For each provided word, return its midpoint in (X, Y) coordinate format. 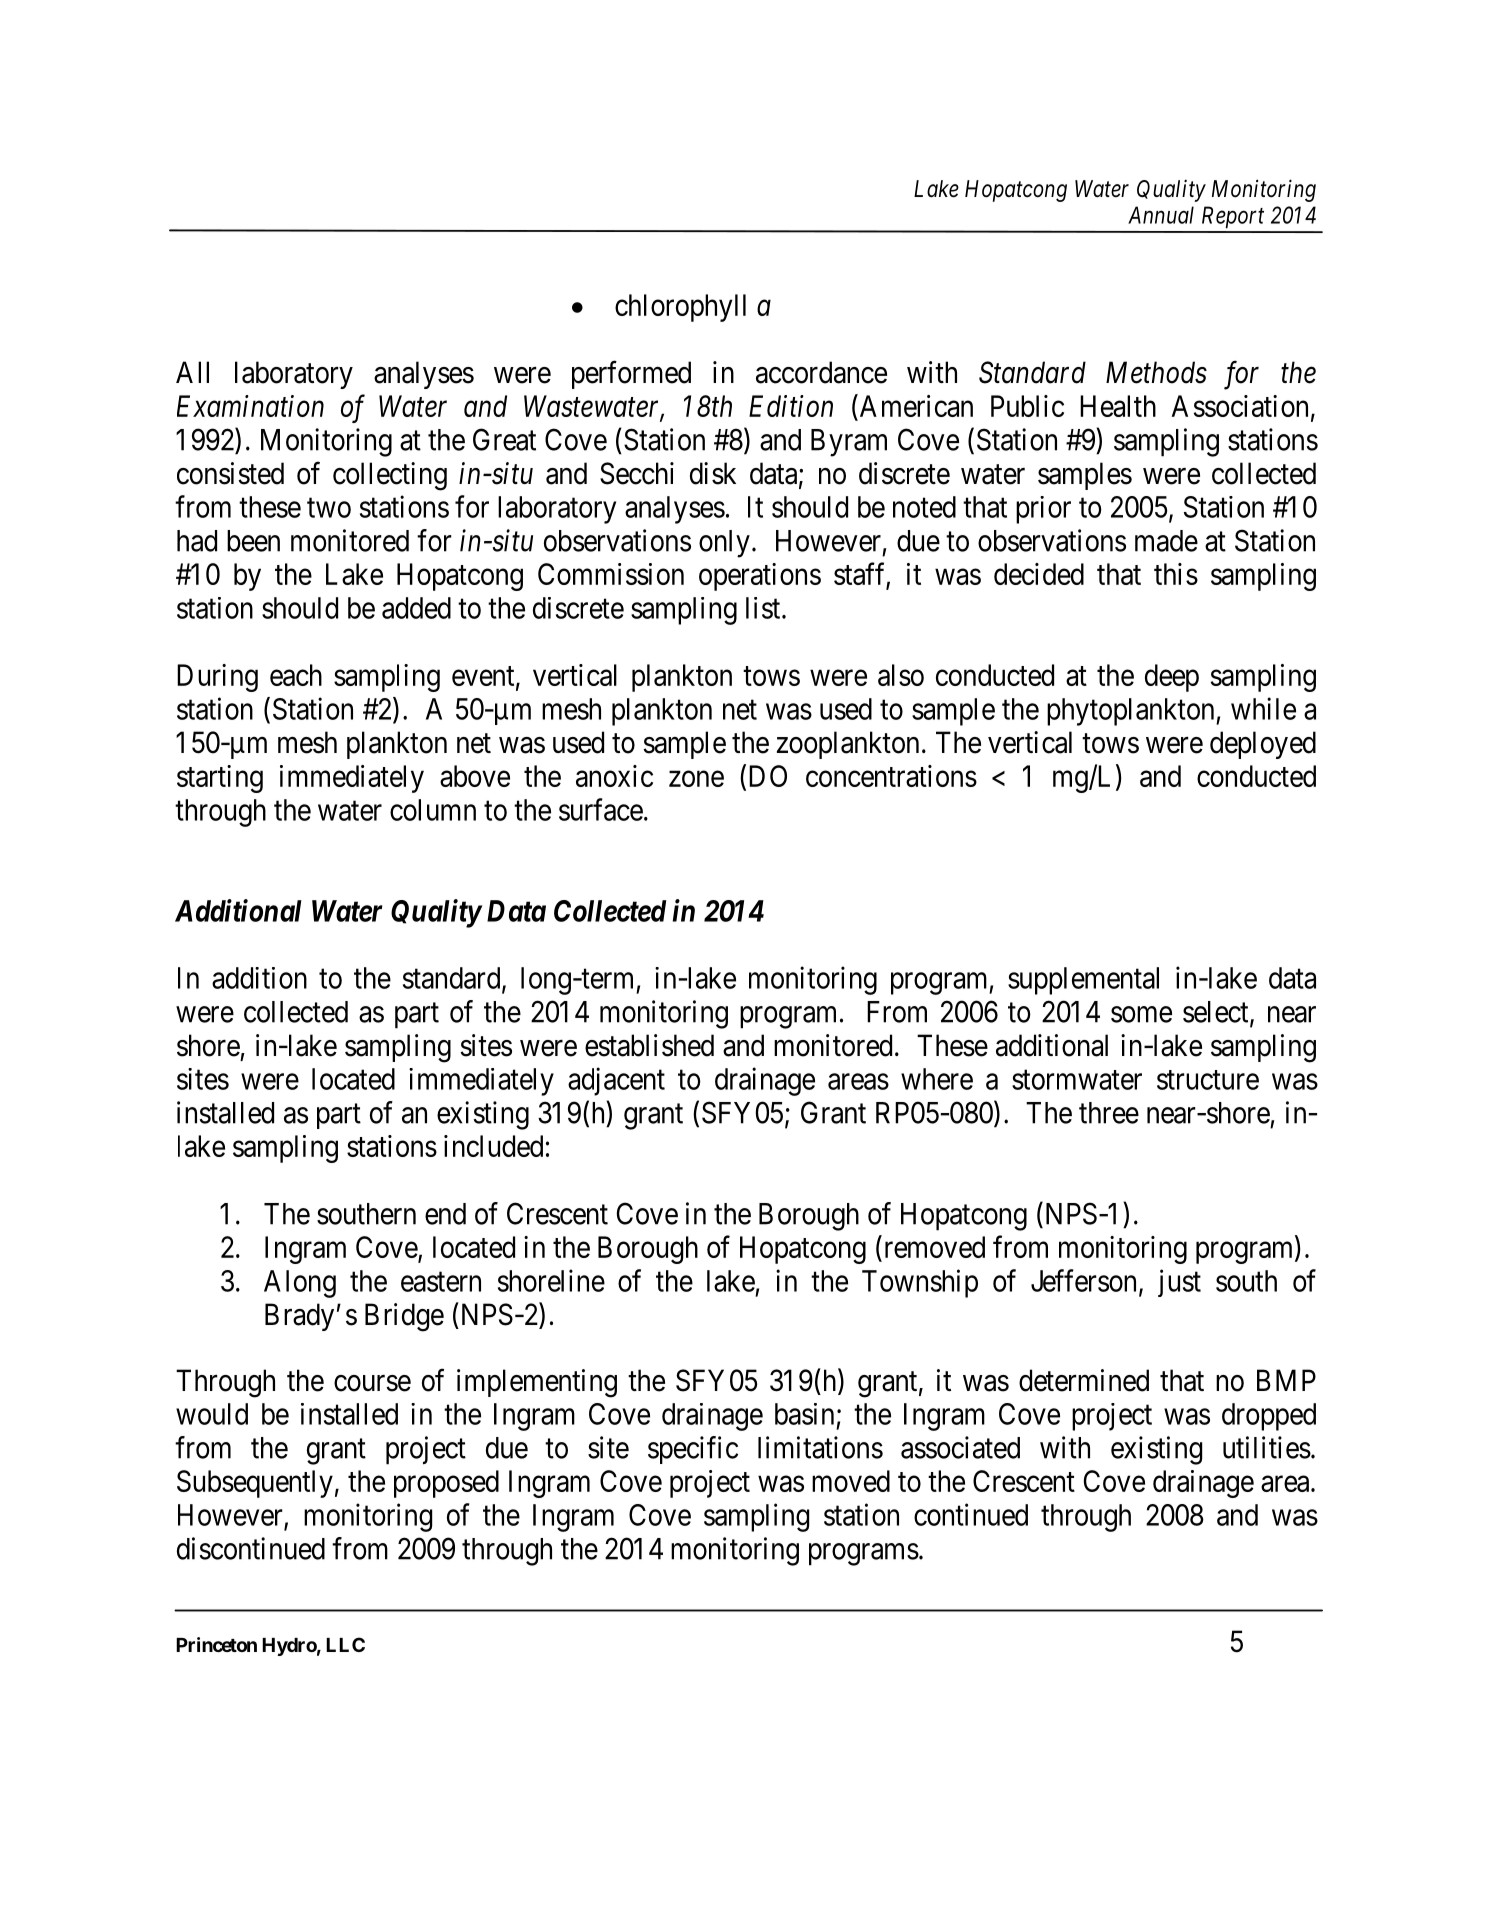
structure (1208, 1080)
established (649, 1045)
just (1179, 1283)
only (724, 544)
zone (696, 779)
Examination (250, 406)
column (433, 810)
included (493, 1146)
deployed (1263, 745)
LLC (345, 1644)
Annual (1161, 215)
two (329, 508)
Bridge (404, 1317)
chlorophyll (680, 308)
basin (804, 1414)
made (1166, 541)
